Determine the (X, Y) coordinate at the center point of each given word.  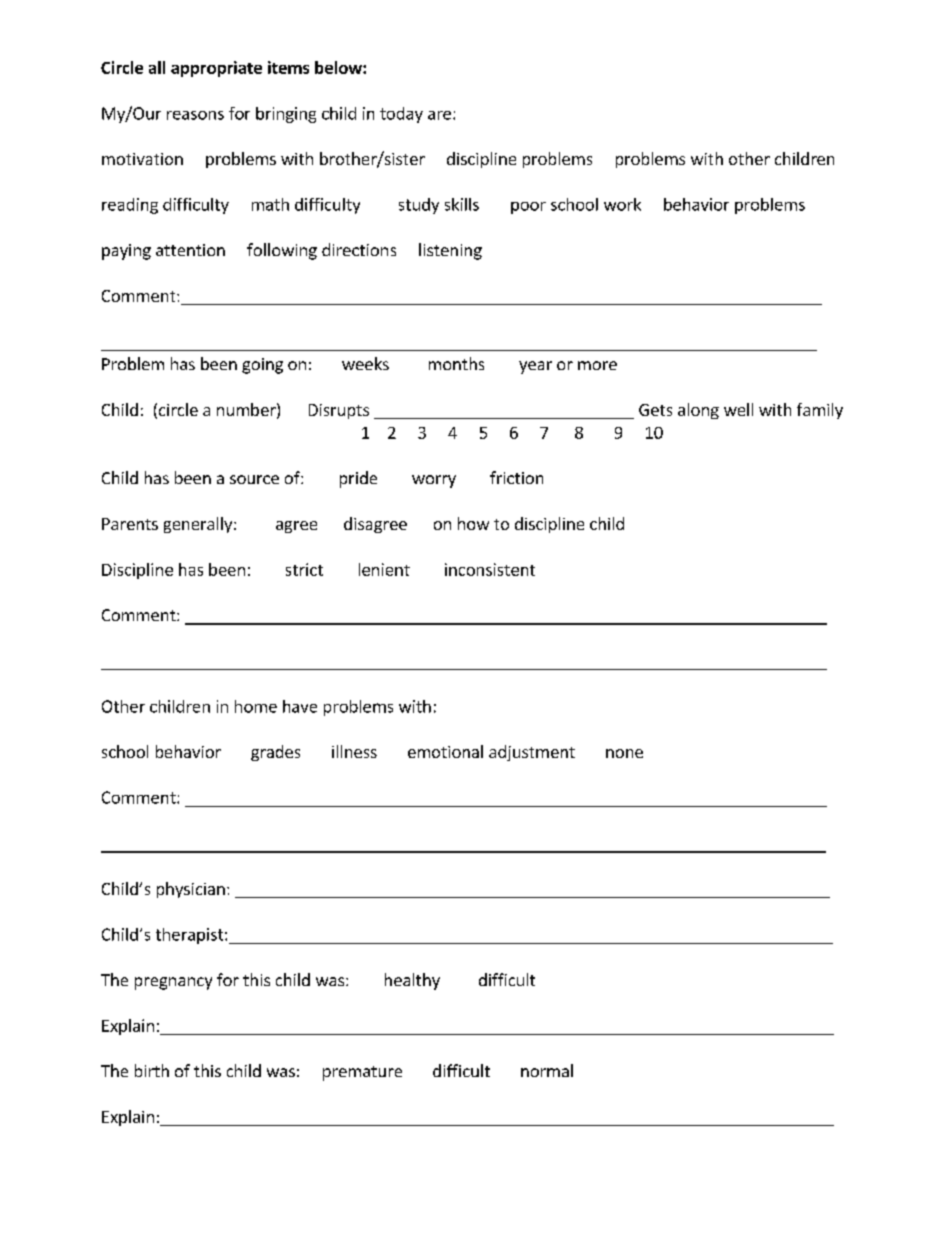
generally (199, 525)
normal (547, 1070)
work (622, 204)
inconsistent (490, 569)
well (738, 409)
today (401, 115)
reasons (195, 115)
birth (152, 1070)
